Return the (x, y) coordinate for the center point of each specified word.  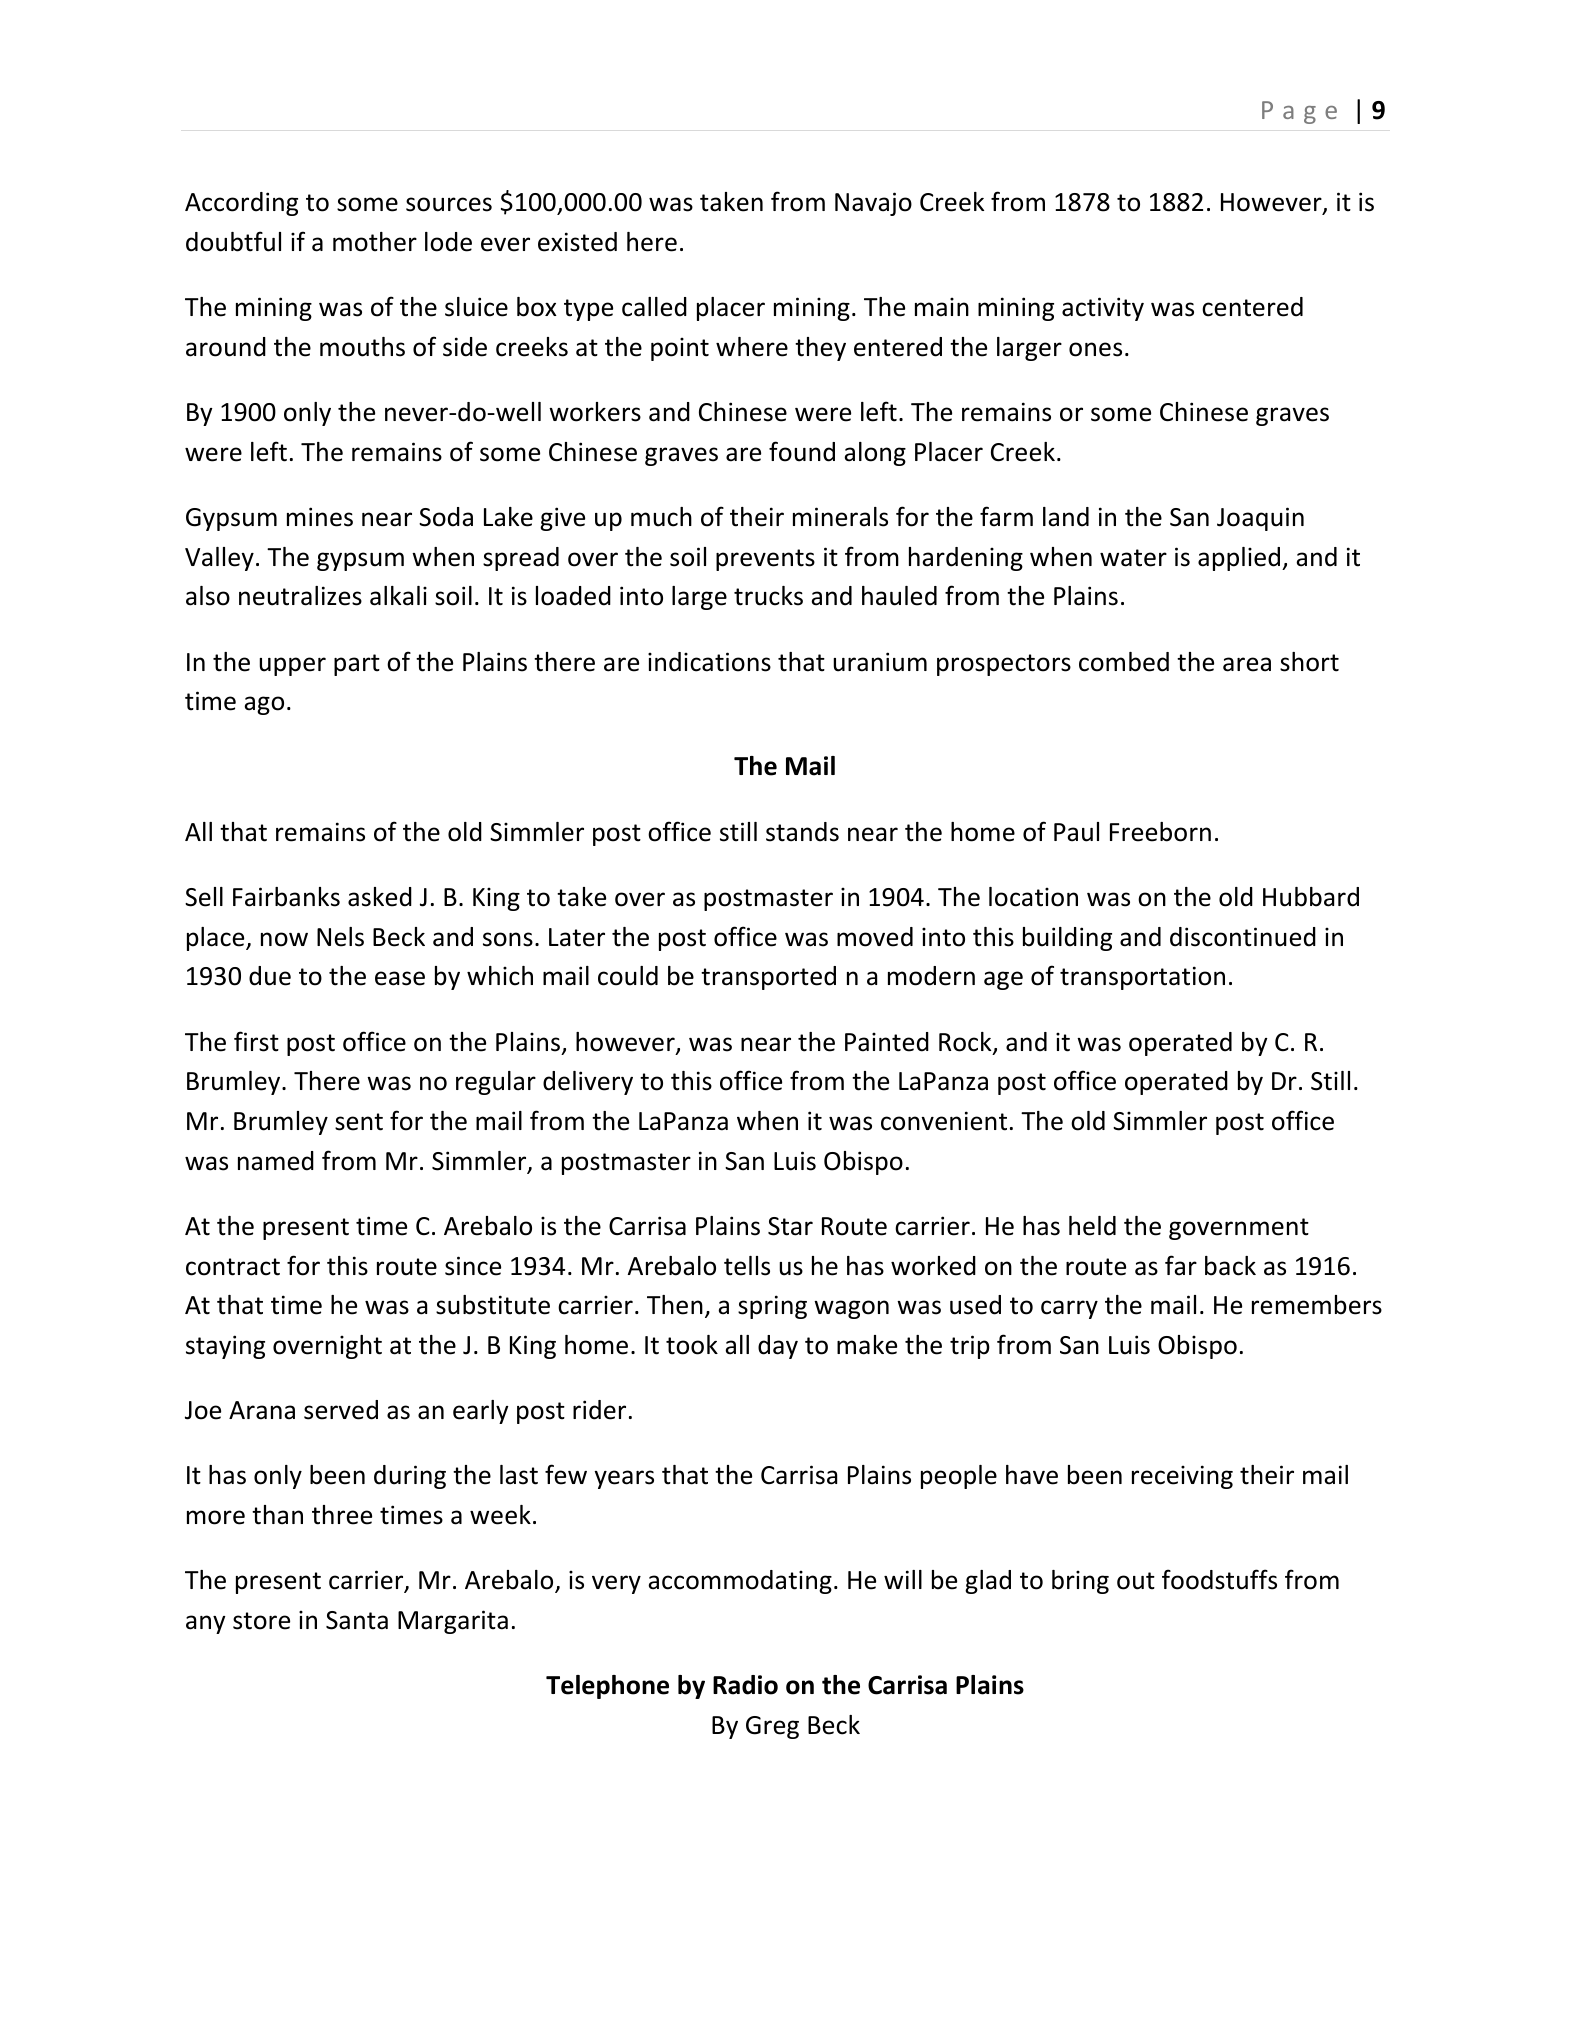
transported (768, 978)
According (241, 204)
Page (1299, 112)
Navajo (873, 204)
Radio (745, 1685)
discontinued (1243, 937)
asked (380, 897)
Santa (357, 1620)
